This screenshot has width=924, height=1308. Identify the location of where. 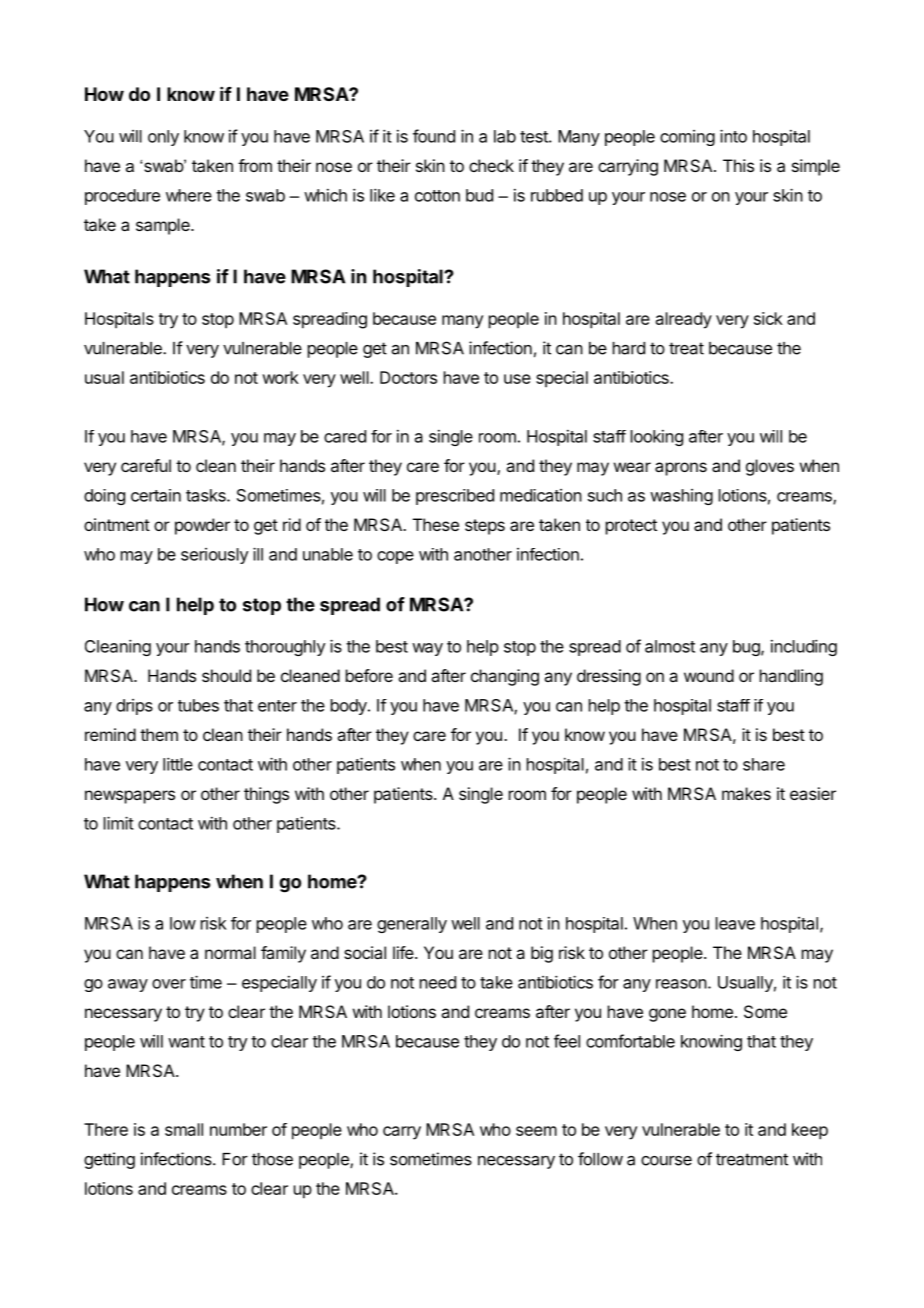
(189, 195).
